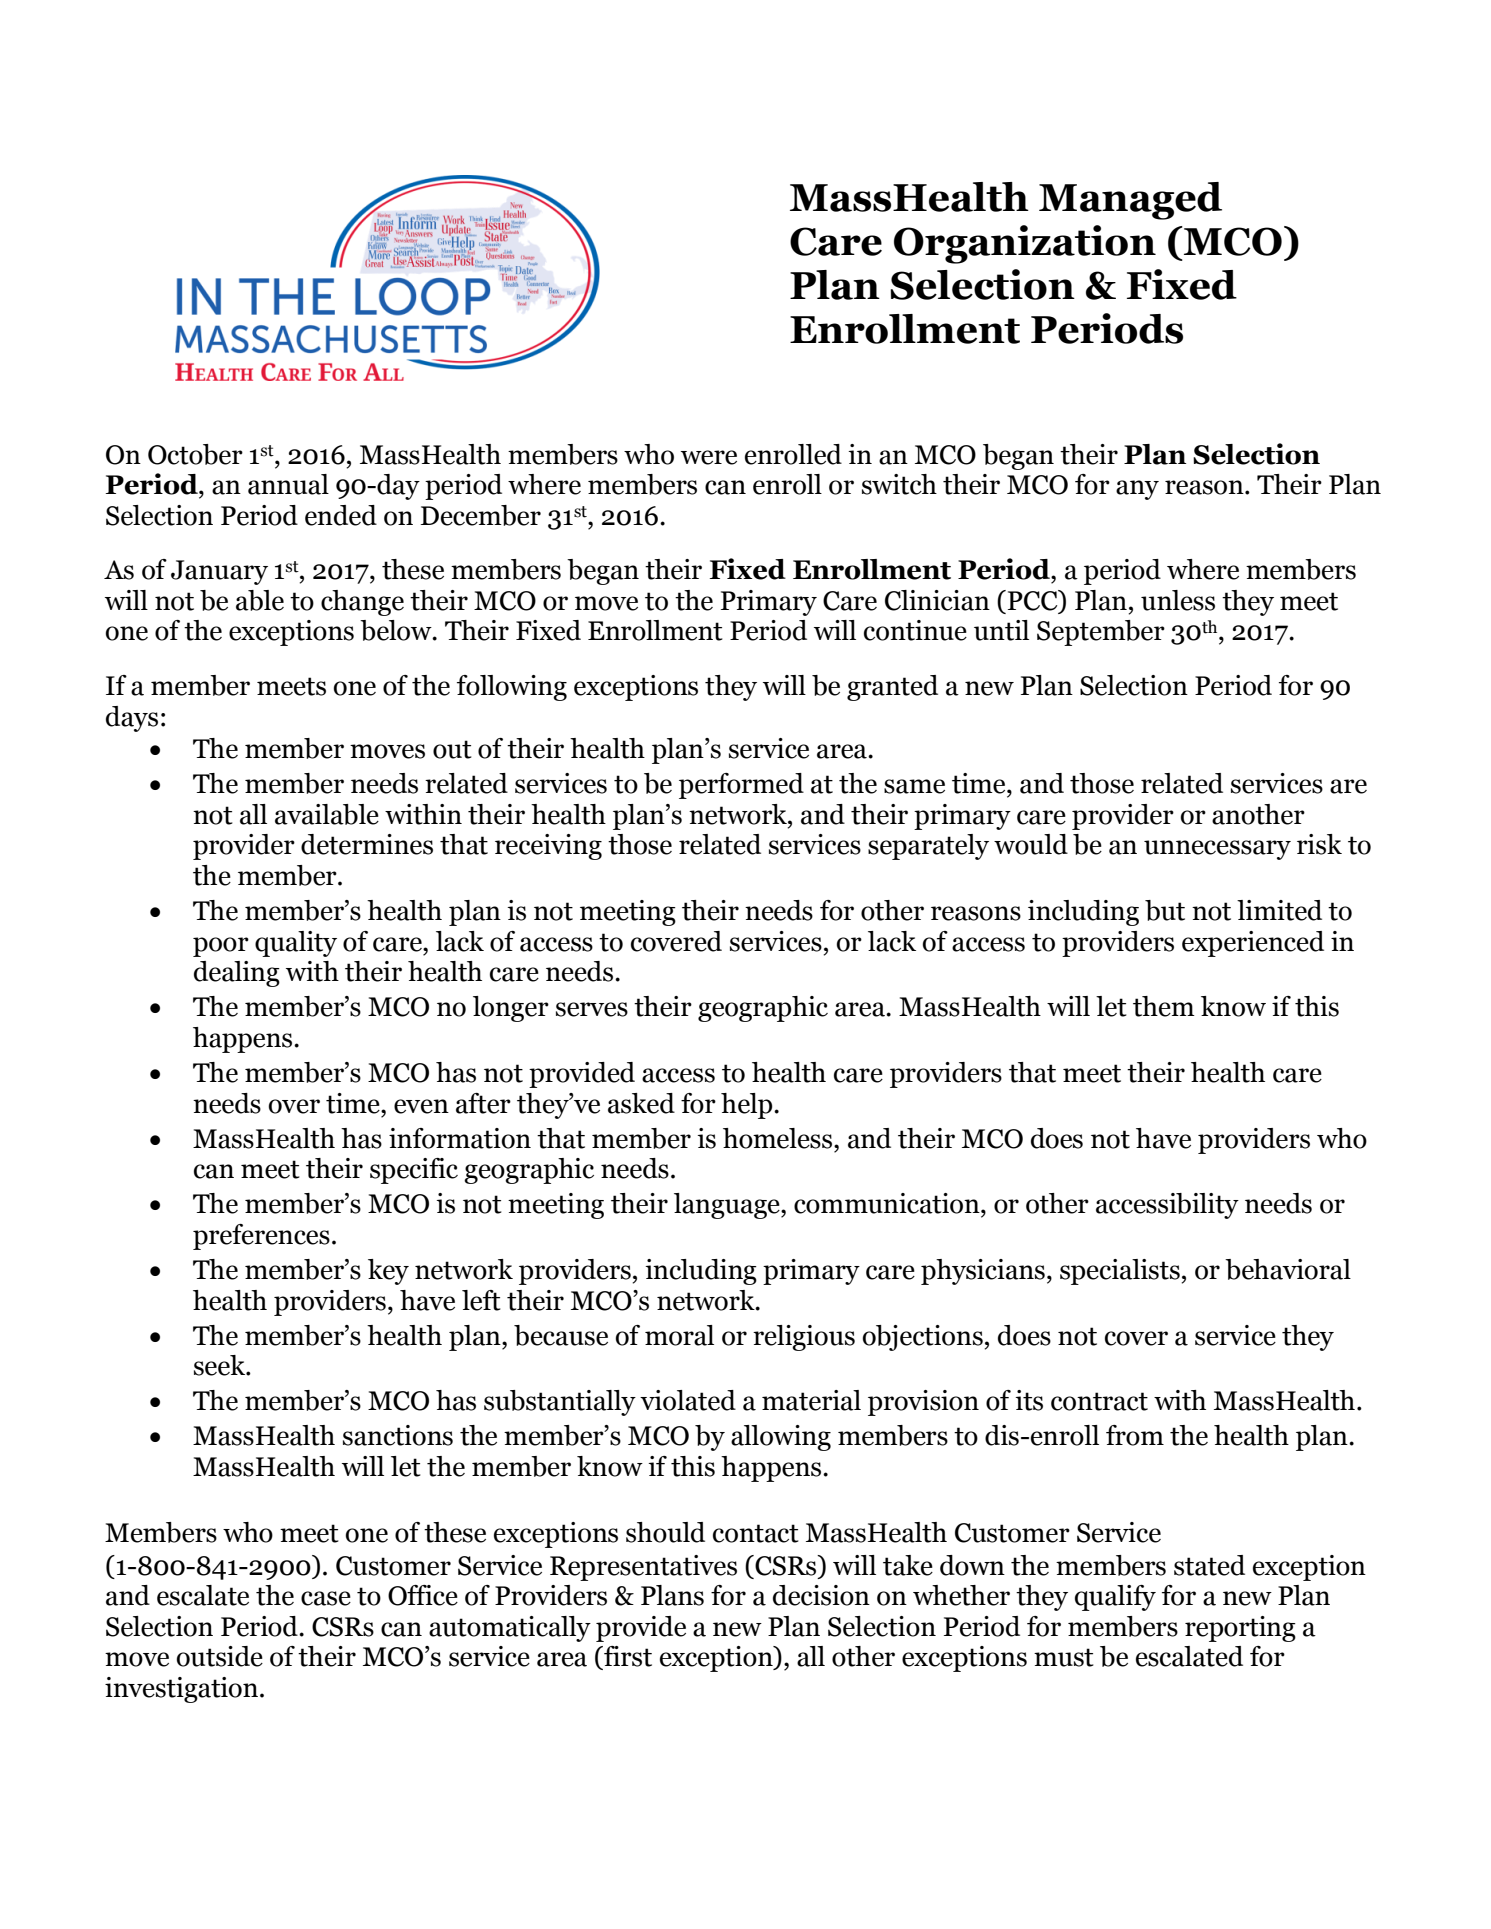 The height and width of the image is (1929, 1491). Describe the element at coordinates (195, 454) in the image. I see `October` at that location.
